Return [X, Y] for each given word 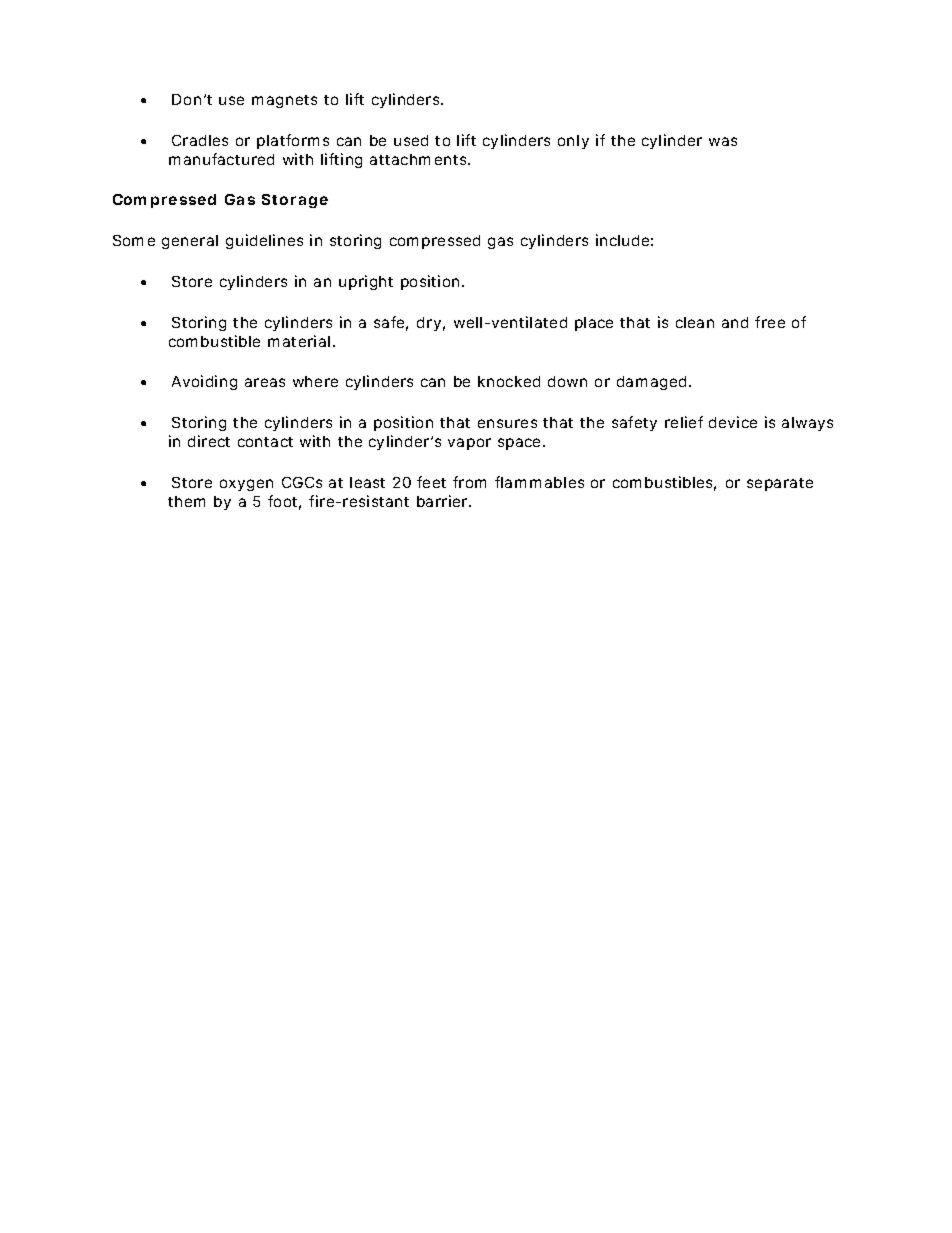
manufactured [221, 159]
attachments [419, 159]
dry [429, 324]
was [723, 141]
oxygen [246, 485]
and [735, 322]
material [299, 341]
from [469, 482]
